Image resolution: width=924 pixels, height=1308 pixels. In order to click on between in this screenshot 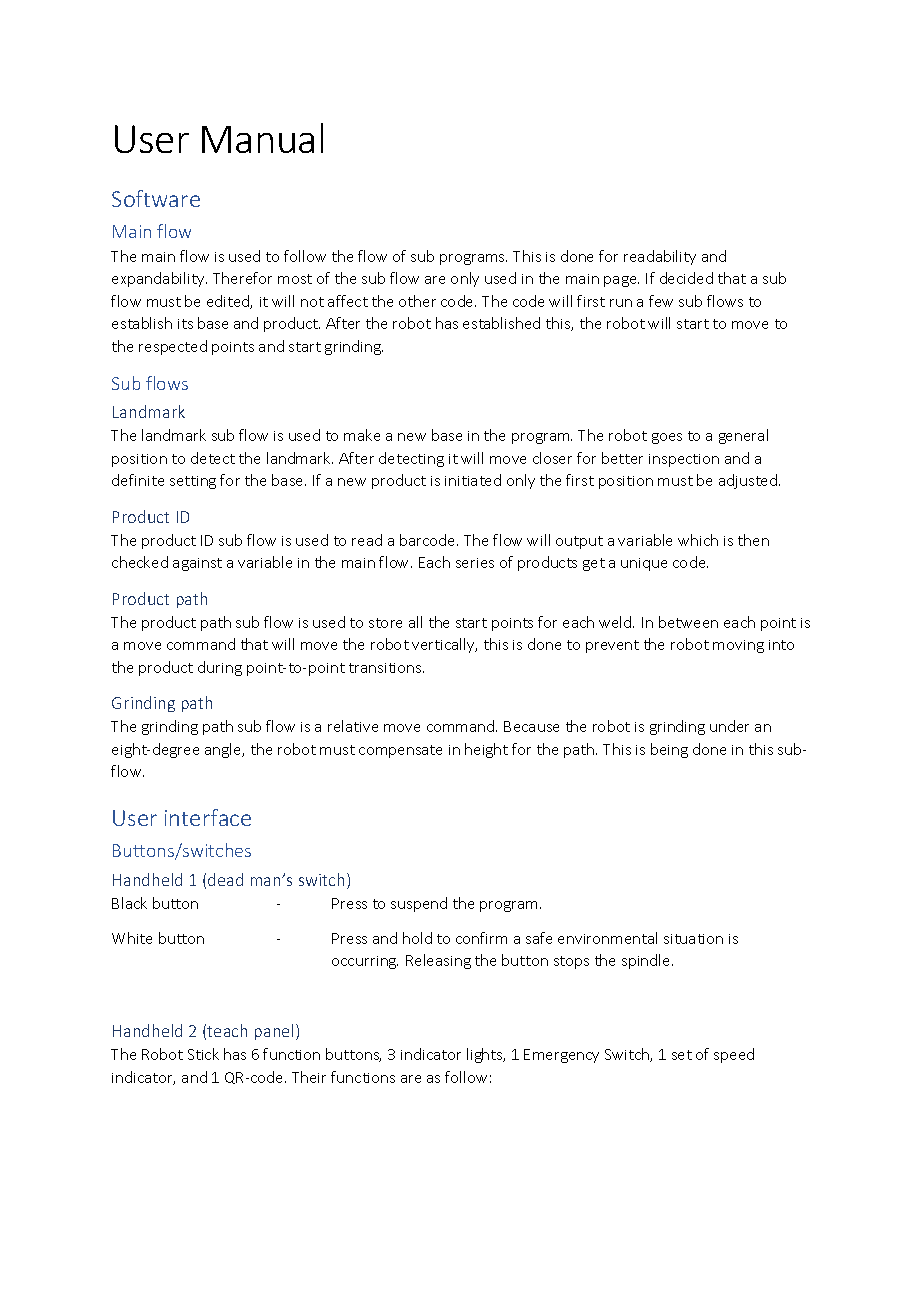, I will do `click(688, 622)`.
